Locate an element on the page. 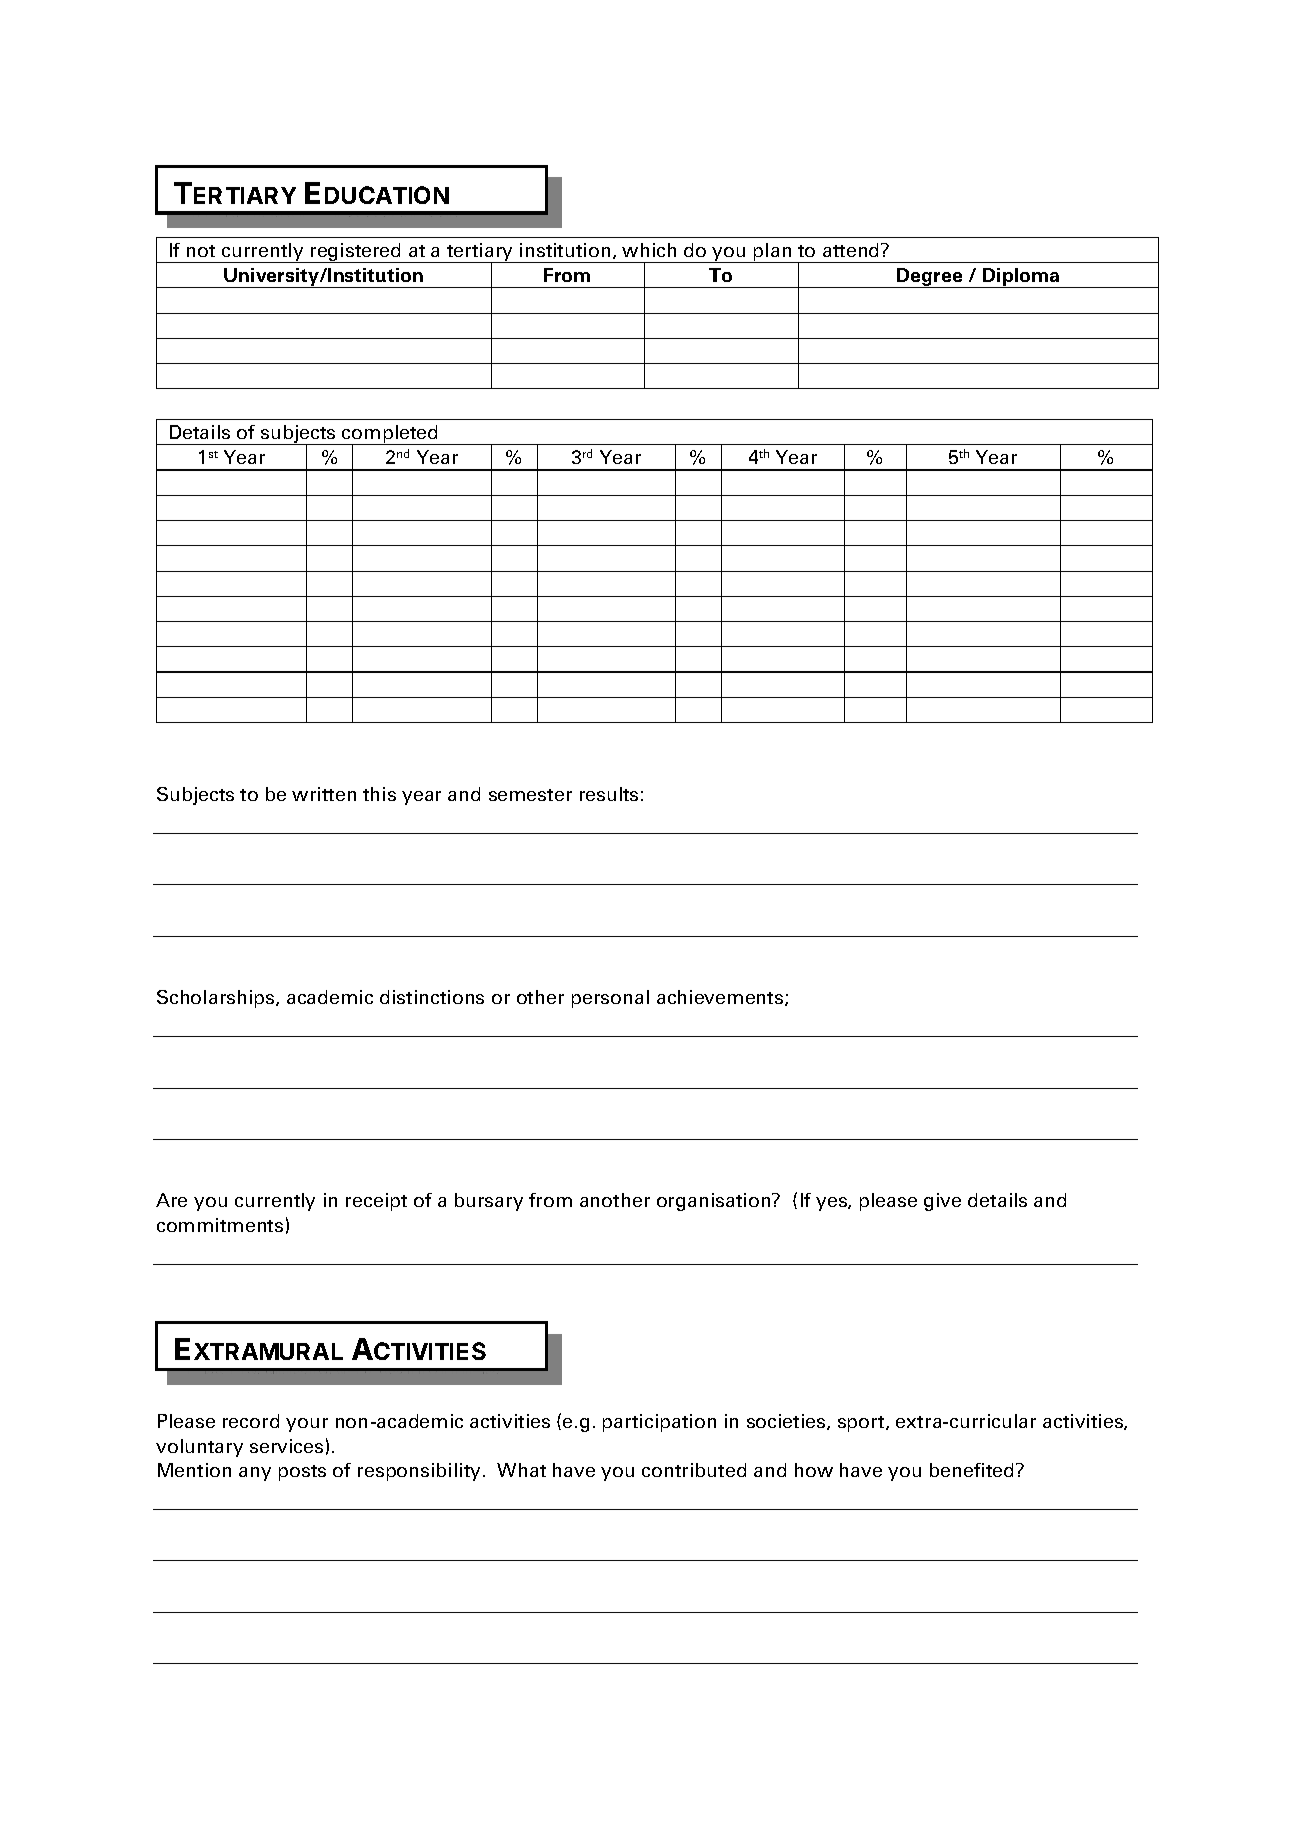 The height and width of the document is (1826, 1291). written is located at coordinates (324, 794).
